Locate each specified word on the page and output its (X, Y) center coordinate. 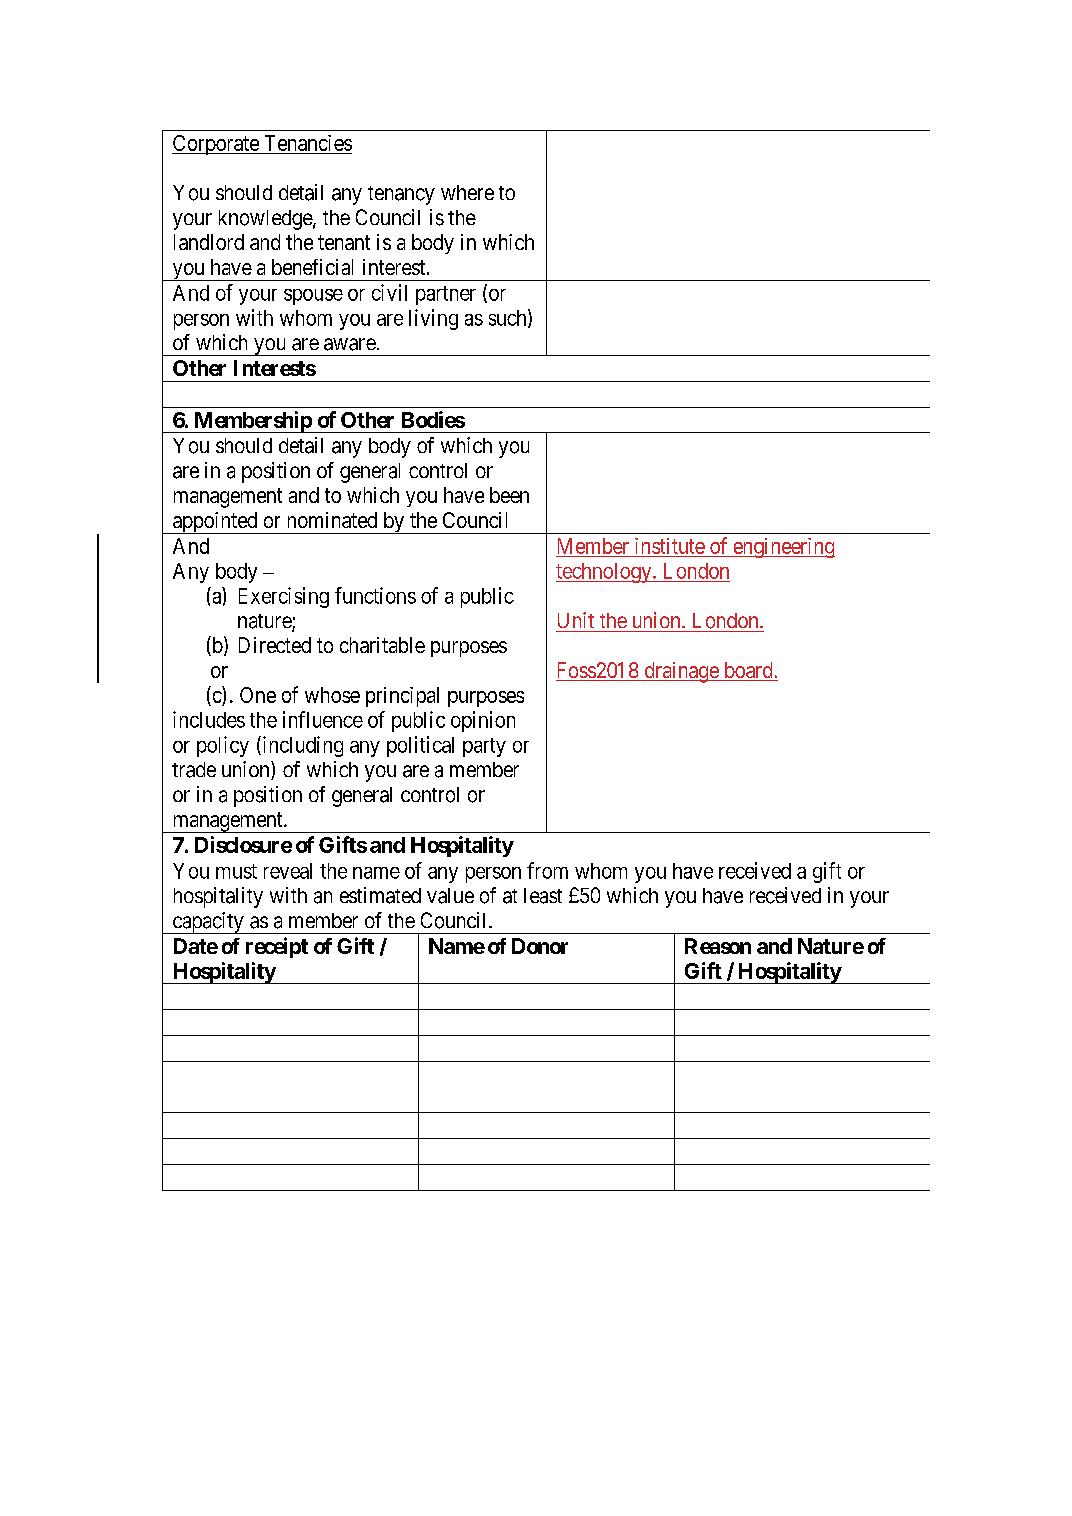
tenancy (401, 195)
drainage (681, 672)
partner (446, 295)
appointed (215, 523)
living (433, 319)
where (467, 192)
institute (670, 546)
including (301, 746)
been (509, 495)
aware (350, 344)
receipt (277, 947)
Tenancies (308, 143)
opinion (483, 721)
